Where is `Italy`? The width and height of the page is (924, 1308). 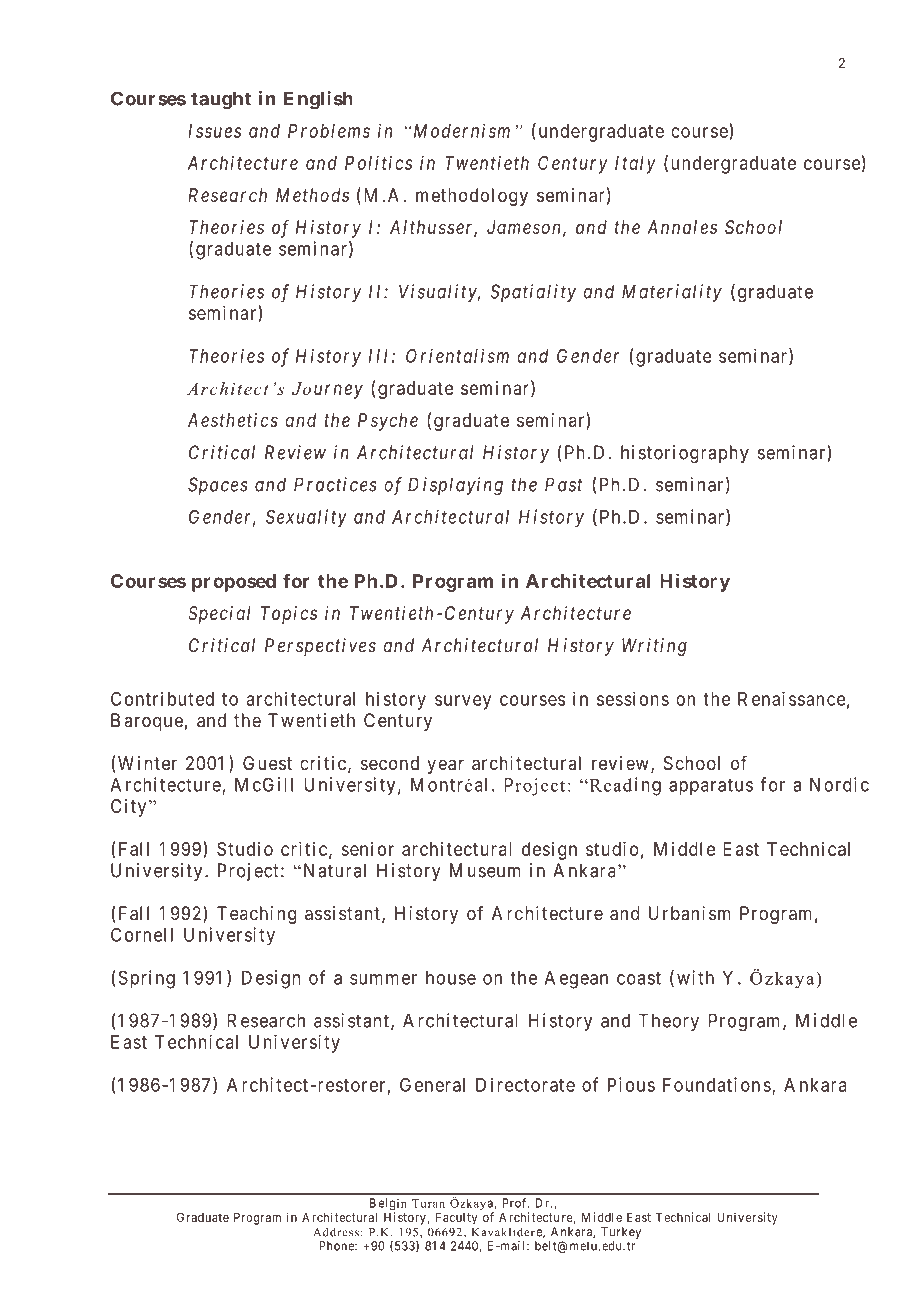 Italy is located at coordinates (635, 165).
